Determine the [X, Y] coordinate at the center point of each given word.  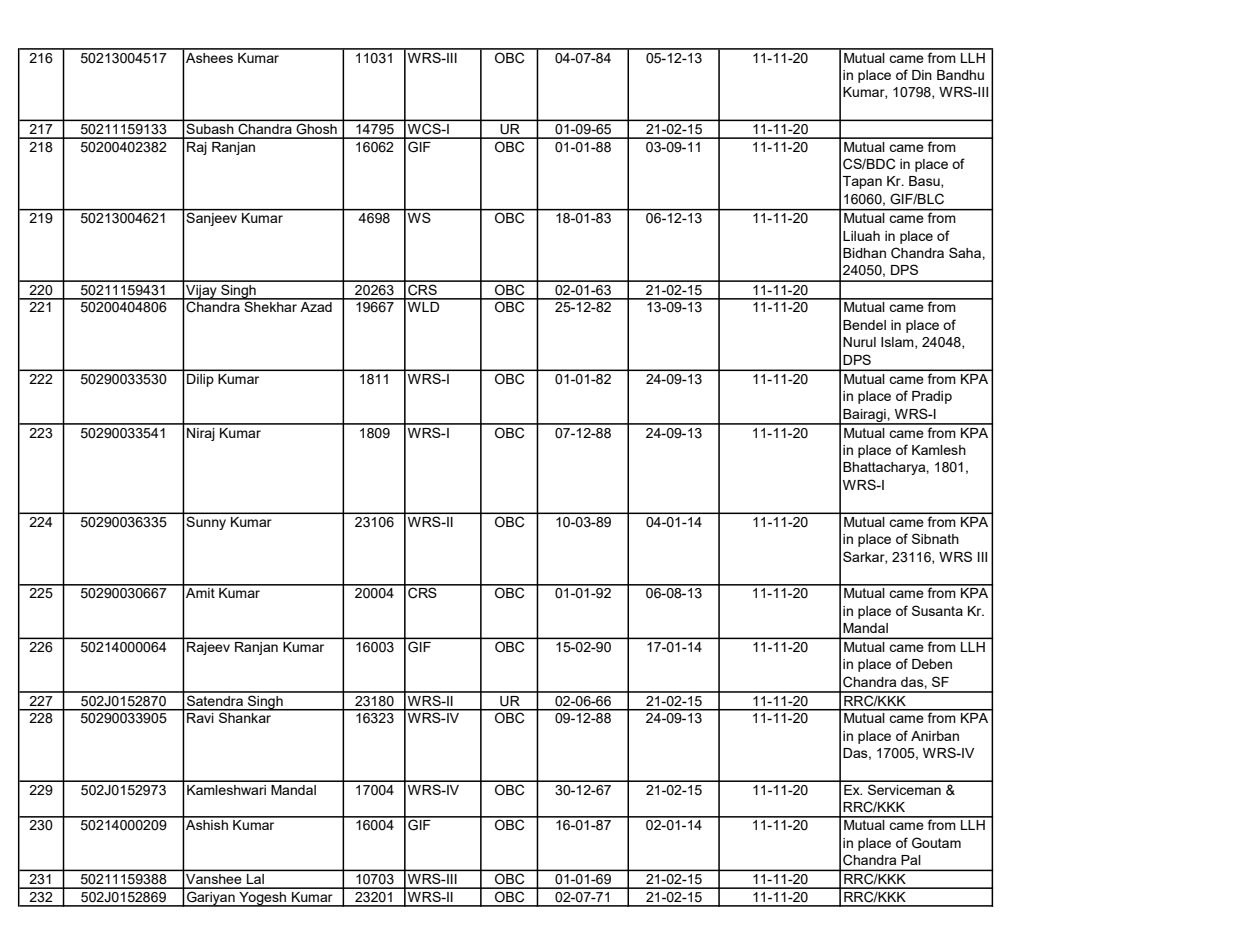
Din [922, 75]
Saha [966, 252]
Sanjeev [212, 218]
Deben [932, 664]
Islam [898, 343]
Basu [925, 182]
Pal [911, 860]
